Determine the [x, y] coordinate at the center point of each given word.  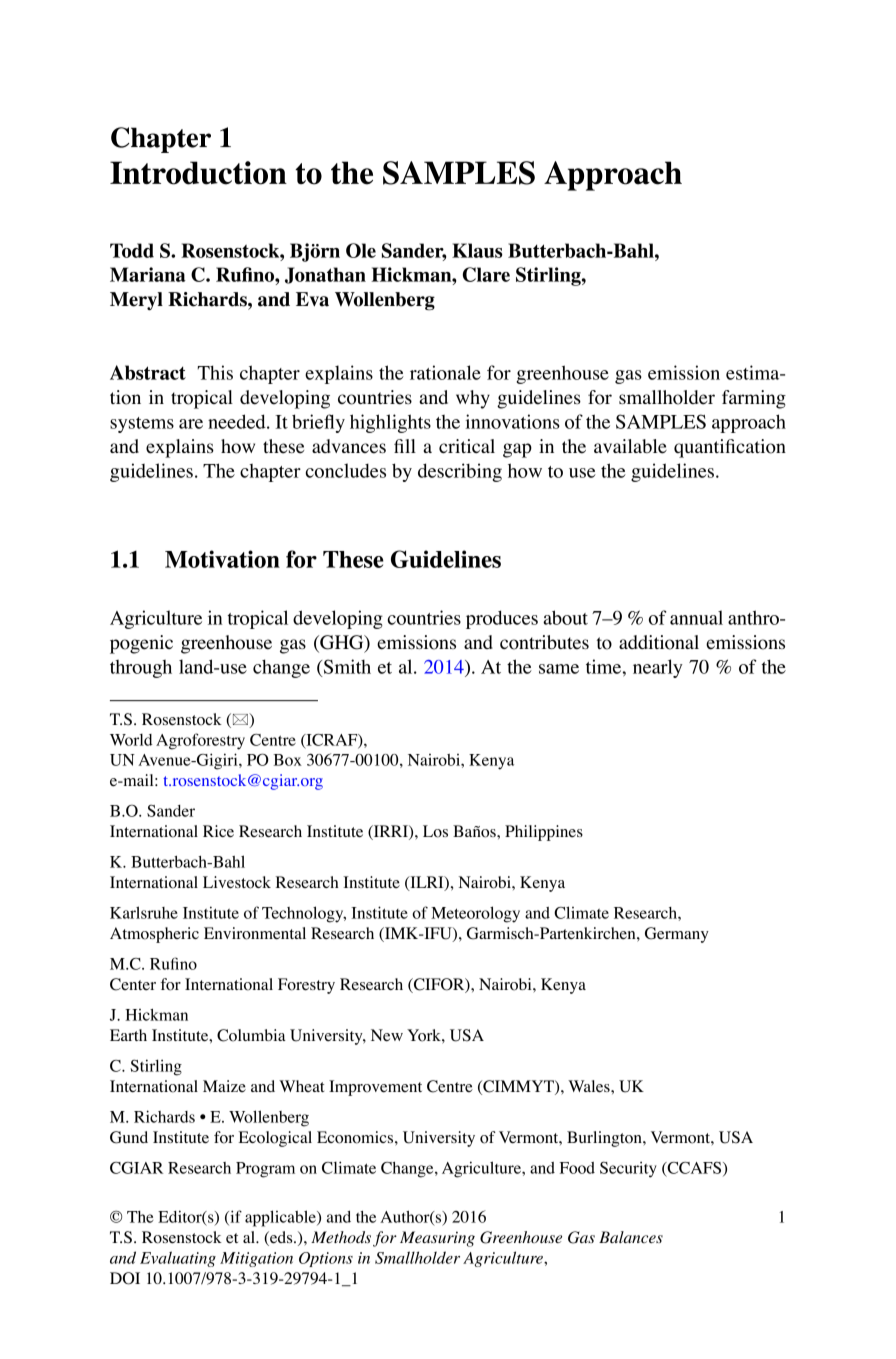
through [141, 669]
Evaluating [178, 1259]
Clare [486, 274]
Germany [677, 935]
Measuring [437, 1239]
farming [754, 399]
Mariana [148, 274]
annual [696, 617]
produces [502, 619]
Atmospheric [154, 935]
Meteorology [475, 914]
